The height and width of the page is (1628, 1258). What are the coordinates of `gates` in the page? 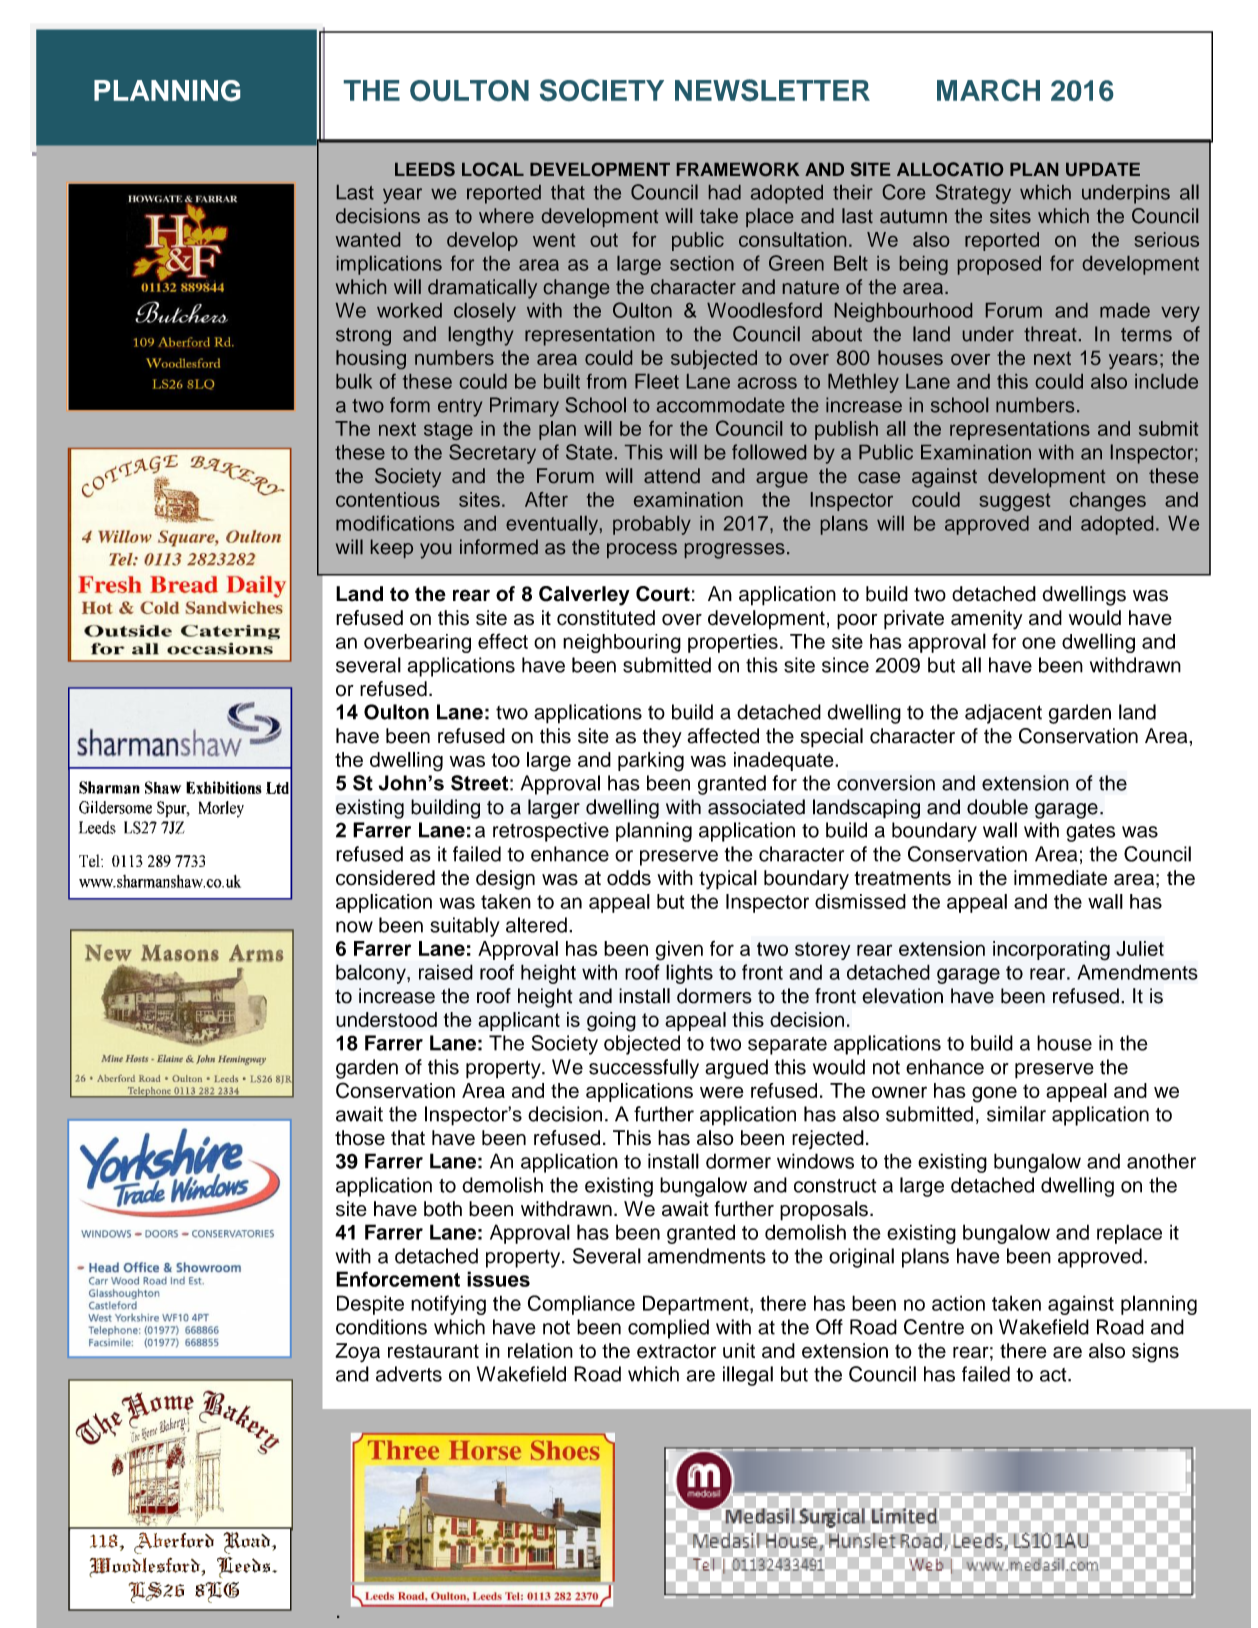 It's located at (1090, 833).
